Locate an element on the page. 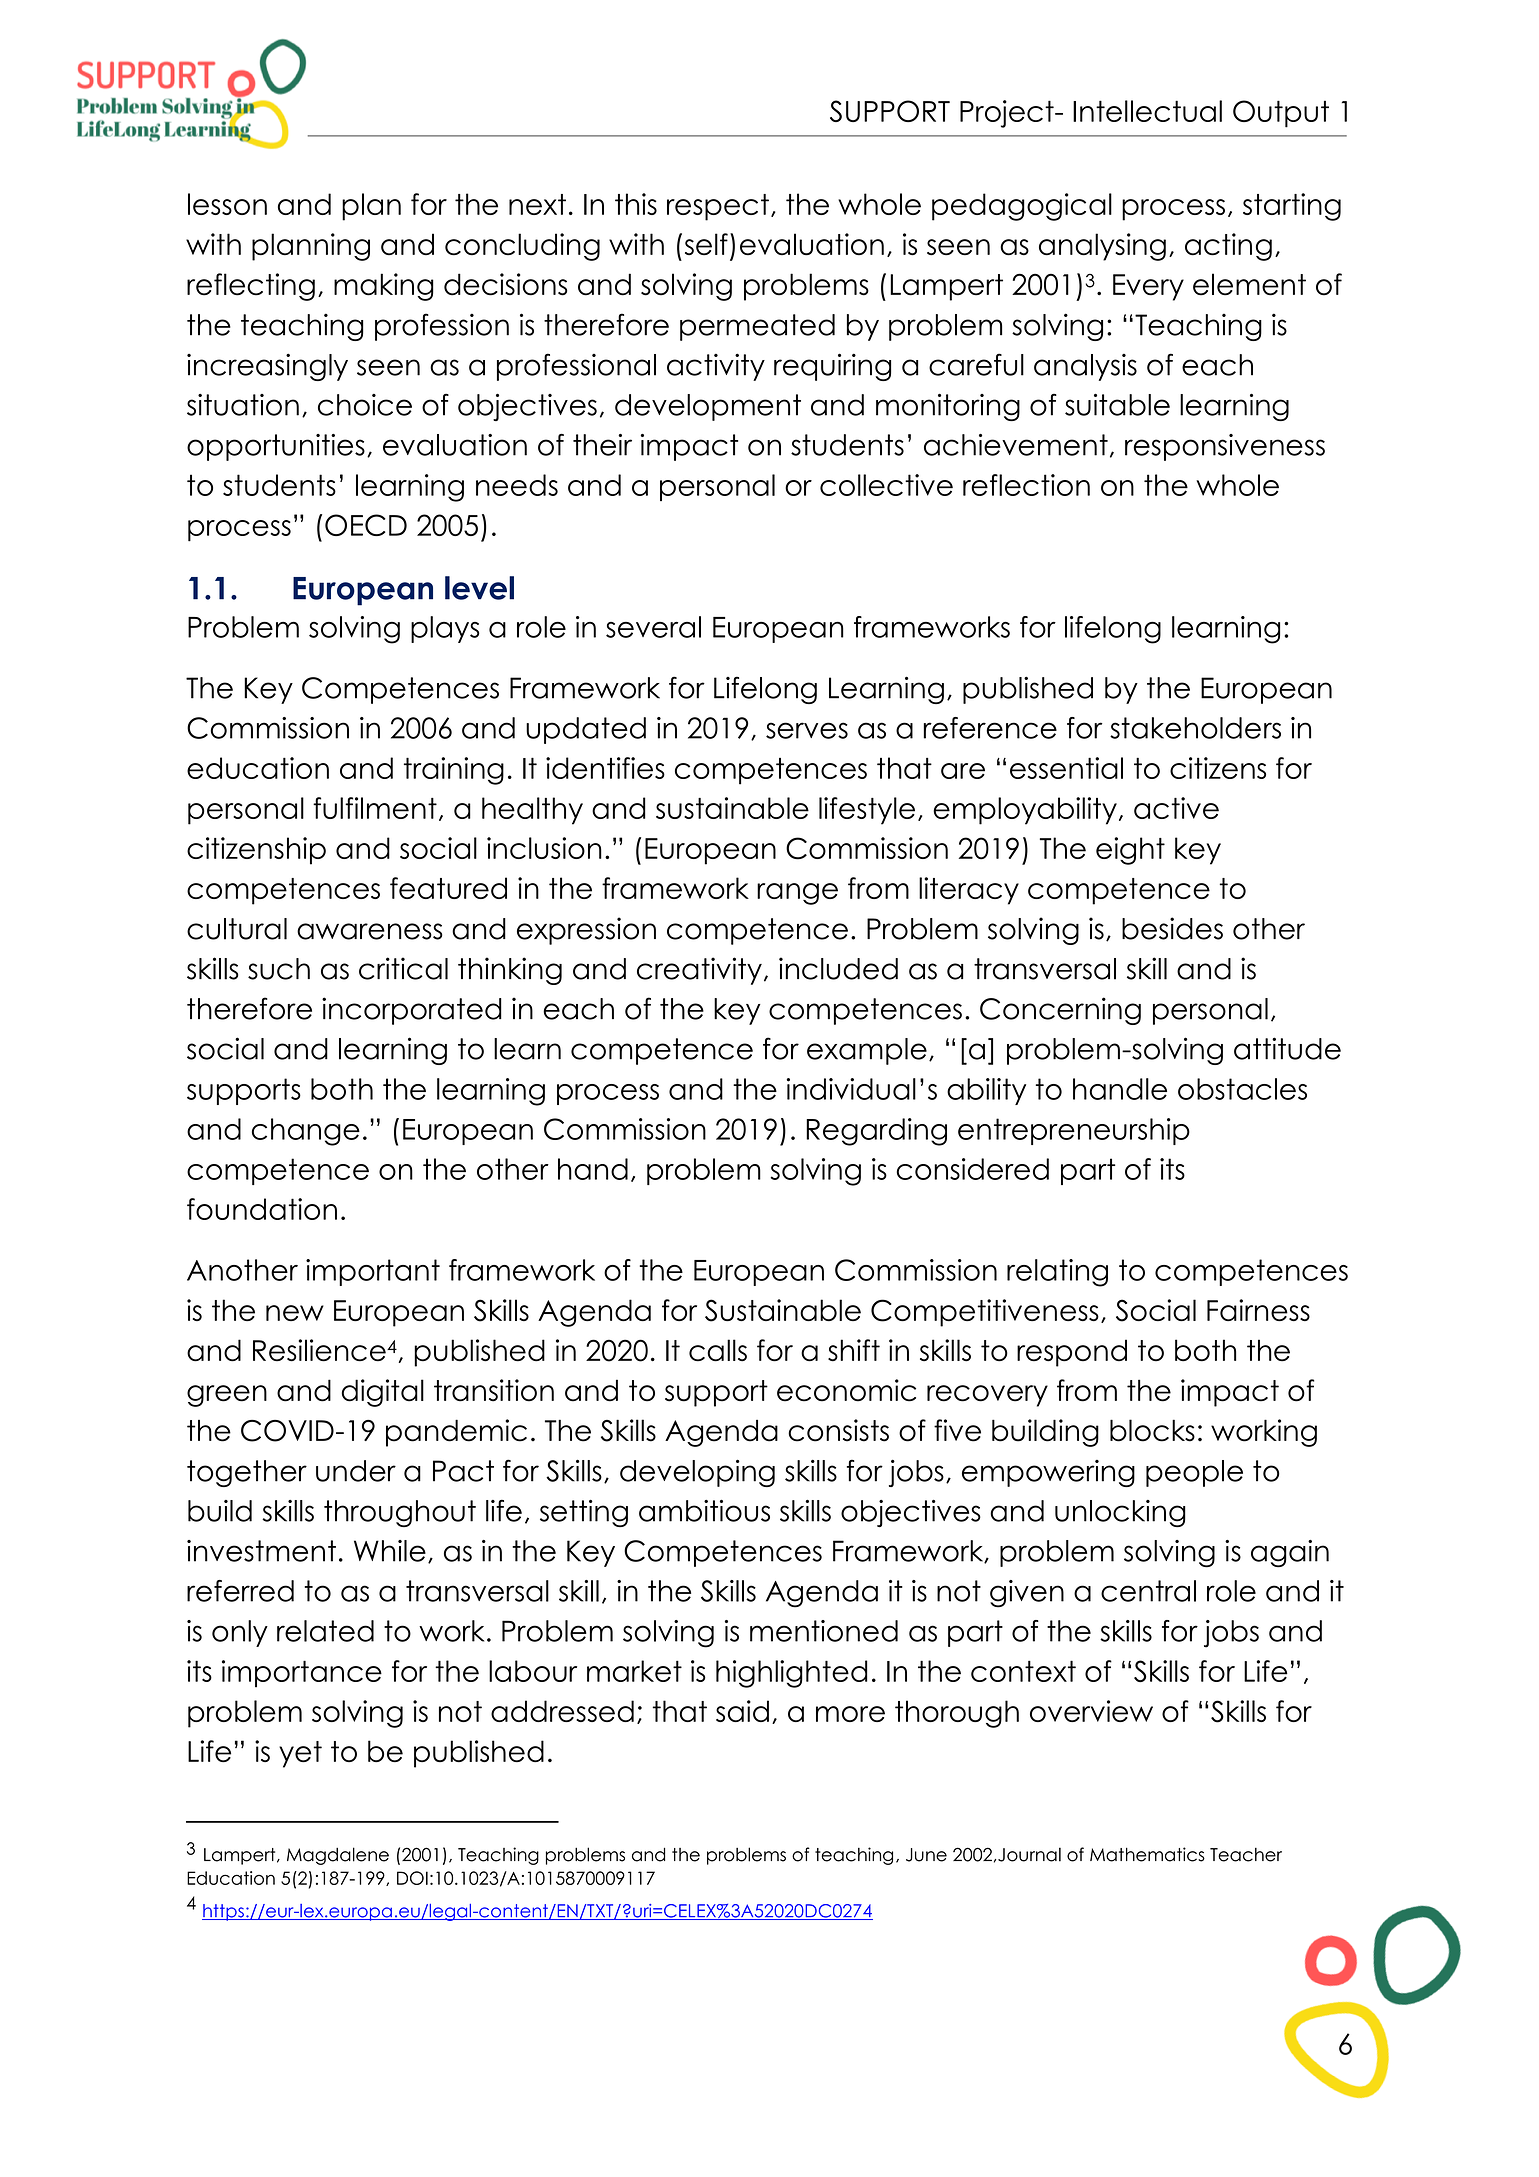  said is located at coordinates (742, 1711).
